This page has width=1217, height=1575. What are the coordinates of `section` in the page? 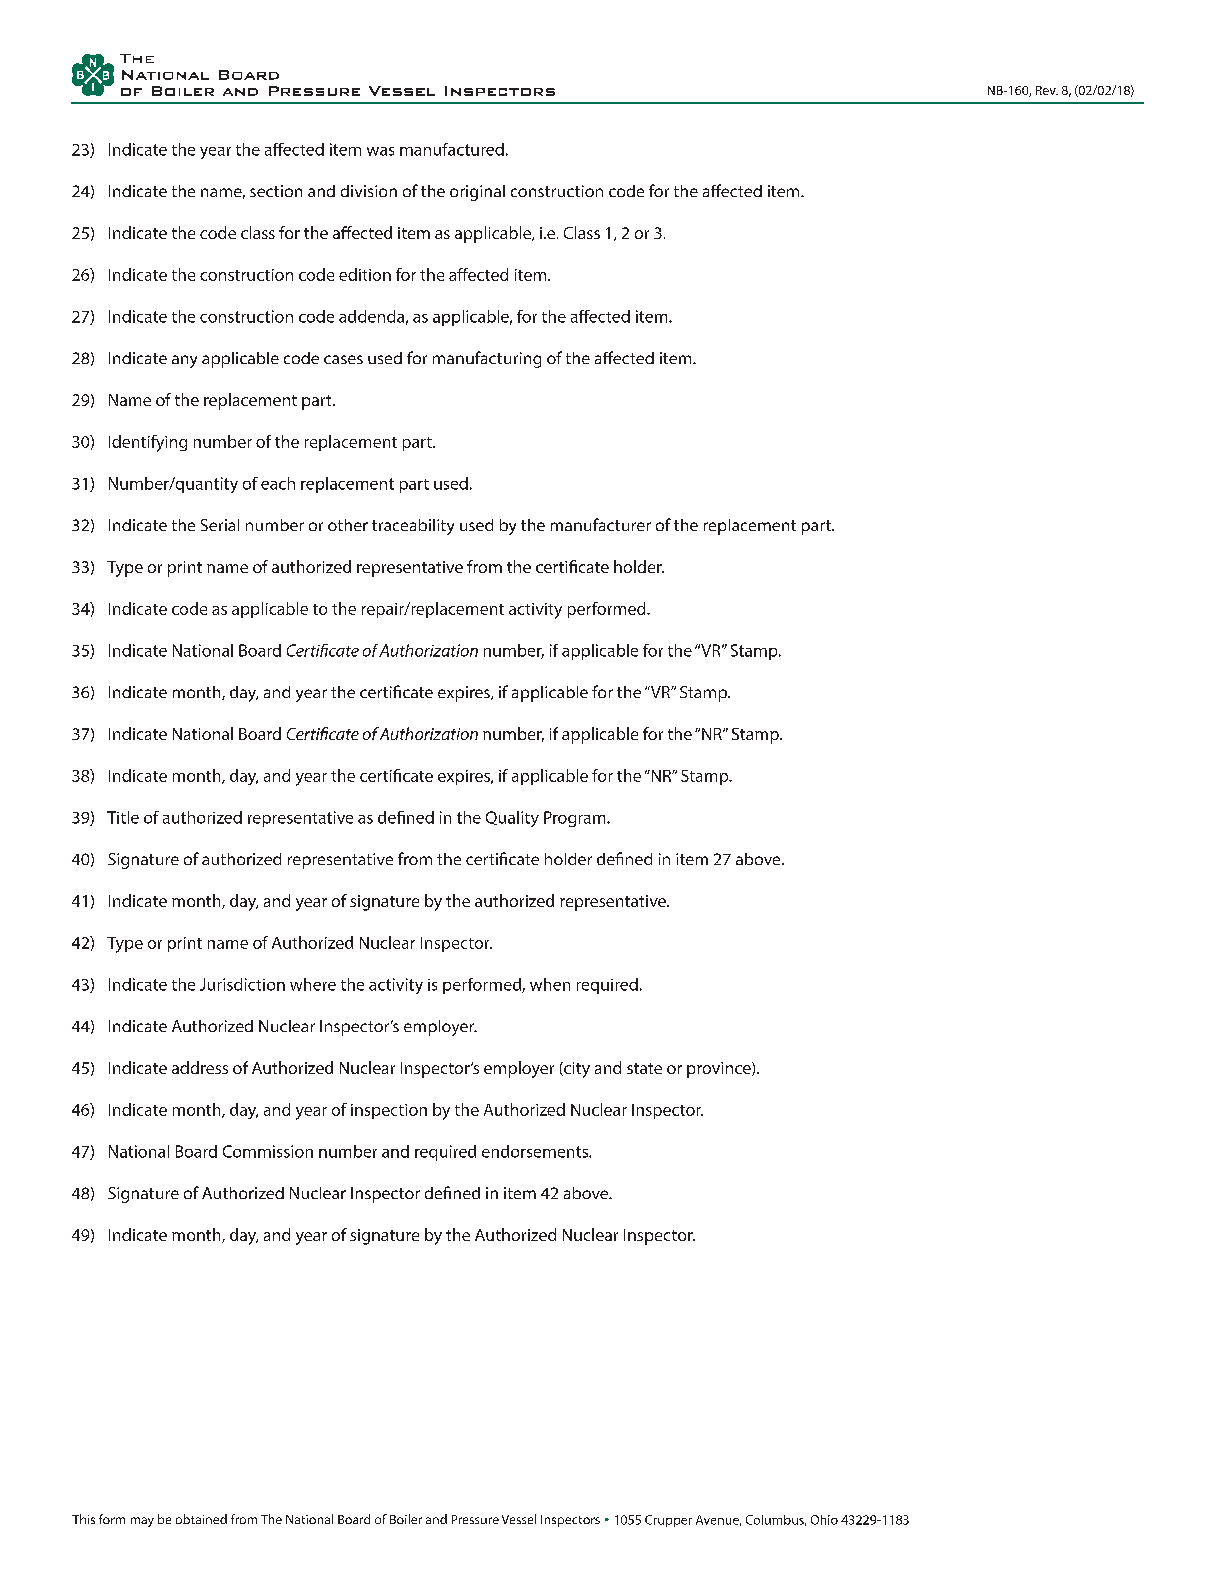 It's located at (276, 191).
